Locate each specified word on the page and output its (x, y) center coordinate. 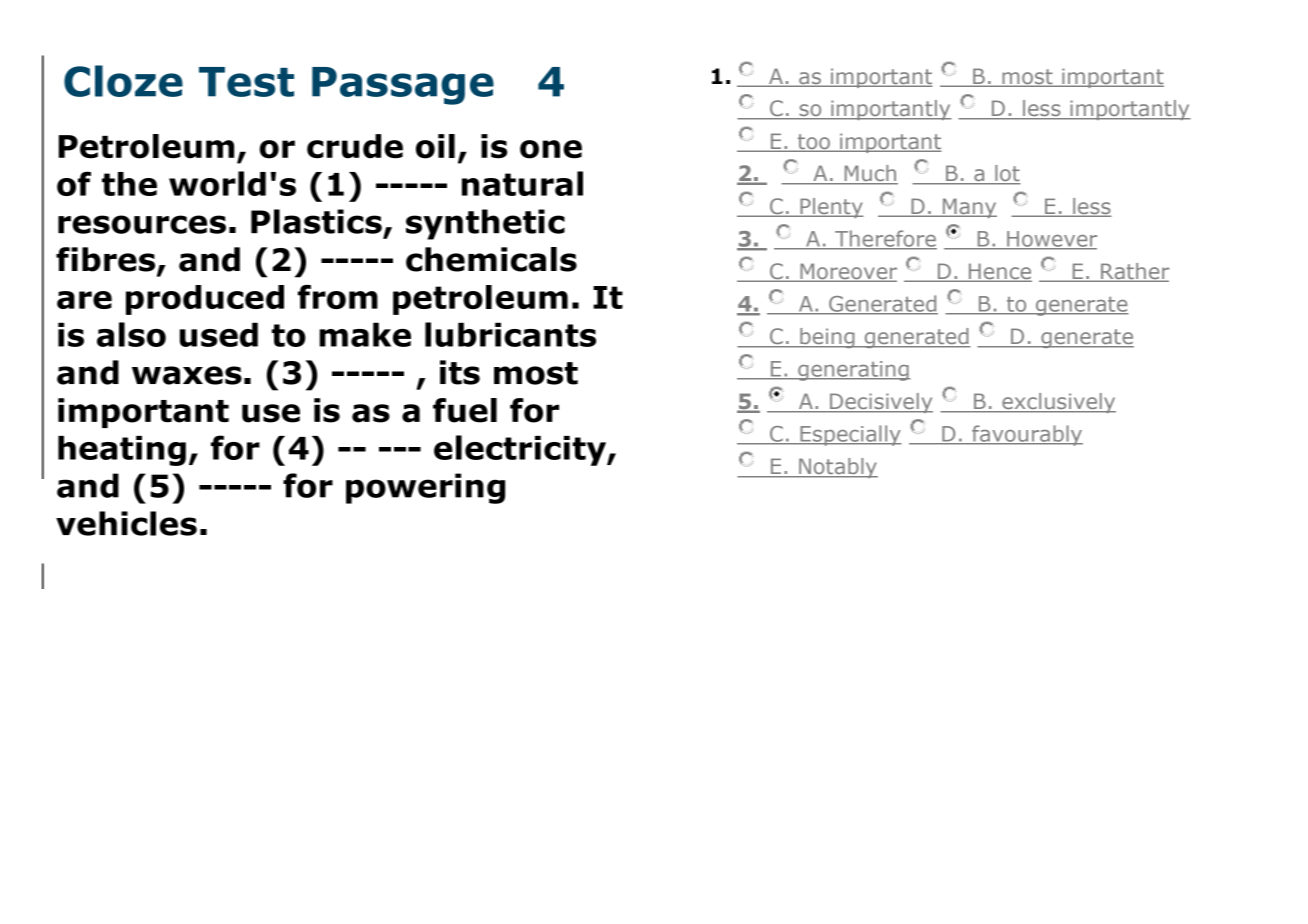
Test (246, 82)
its (460, 372)
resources (142, 224)
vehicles (126, 523)
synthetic (485, 224)
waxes (187, 375)
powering (425, 488)
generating (853, 371)
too (813, 143)
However (1051, 240)
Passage (403, 86)
